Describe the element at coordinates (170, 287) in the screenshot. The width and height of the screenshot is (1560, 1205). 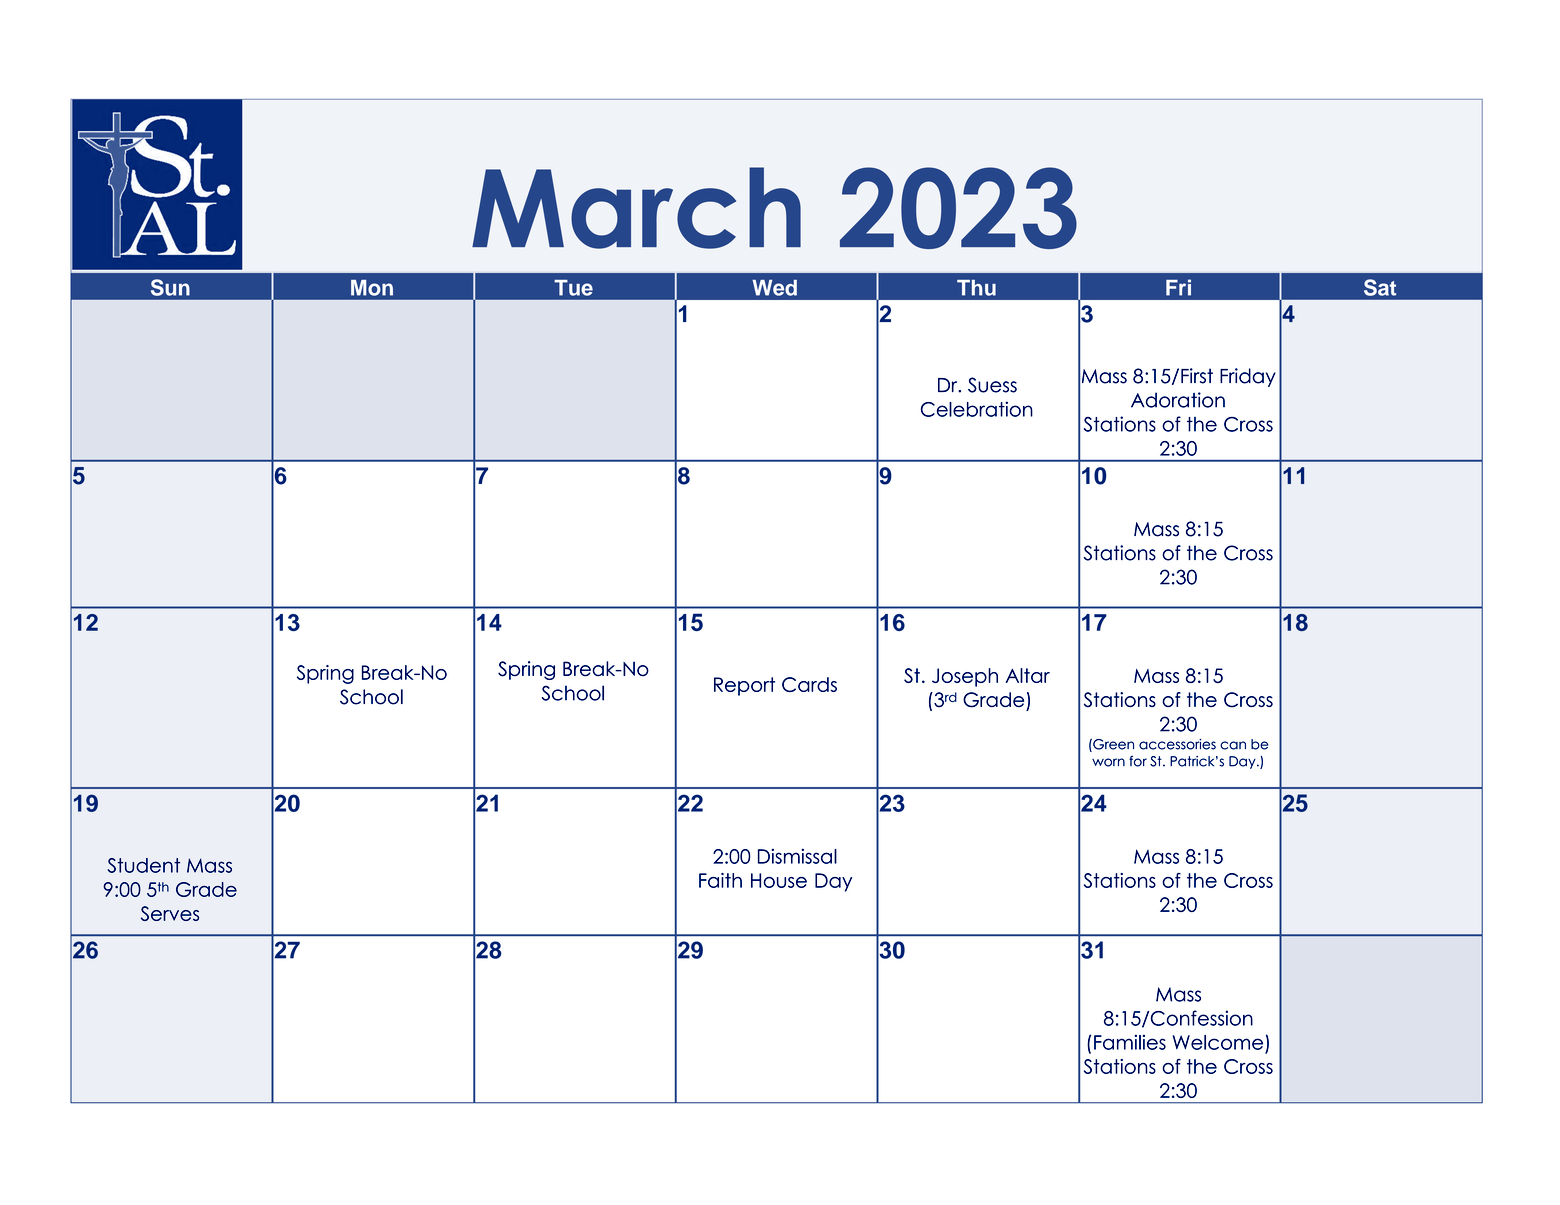
I see `Sun` at that location.
